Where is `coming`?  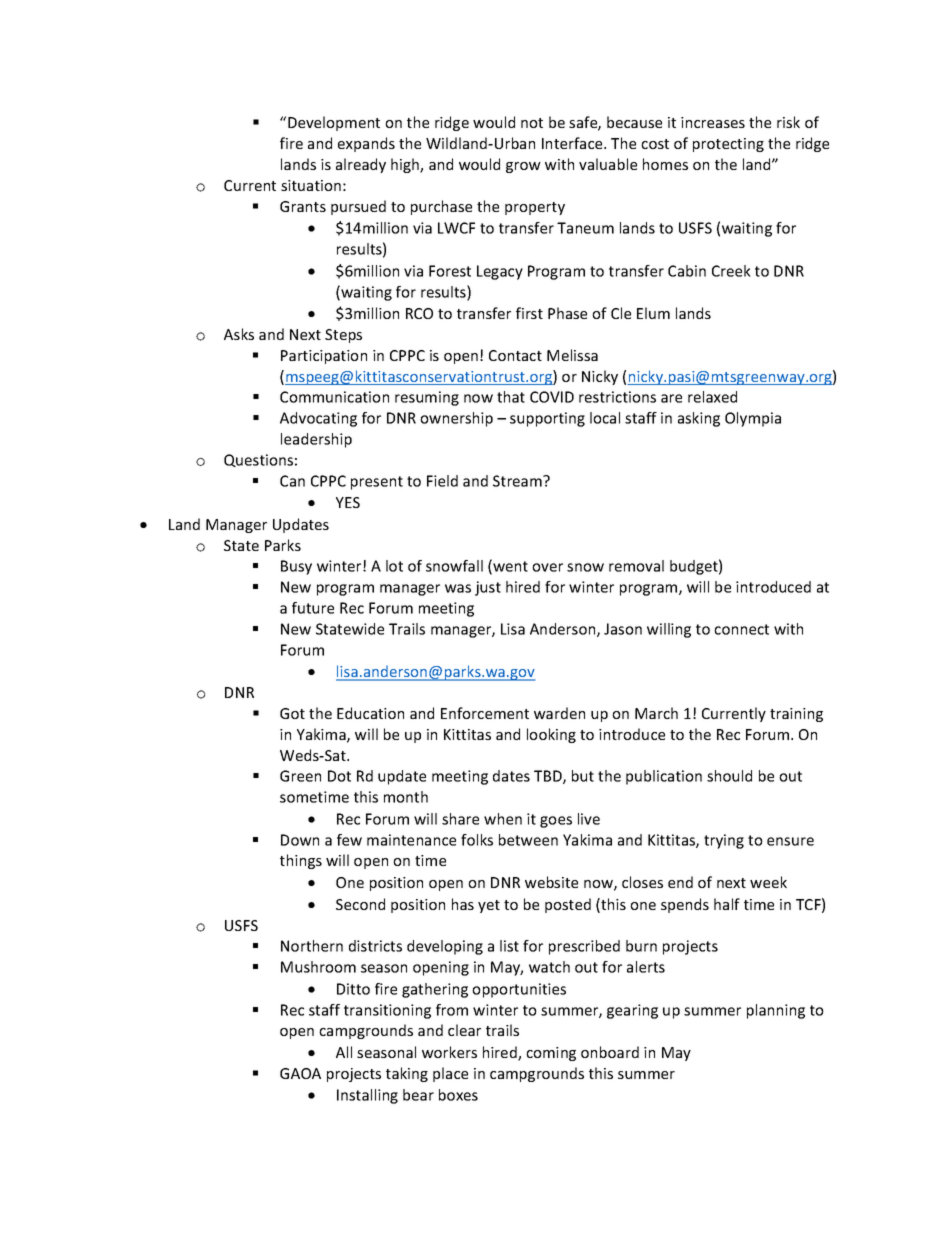
coming is located at coordinates (551, 1054).
